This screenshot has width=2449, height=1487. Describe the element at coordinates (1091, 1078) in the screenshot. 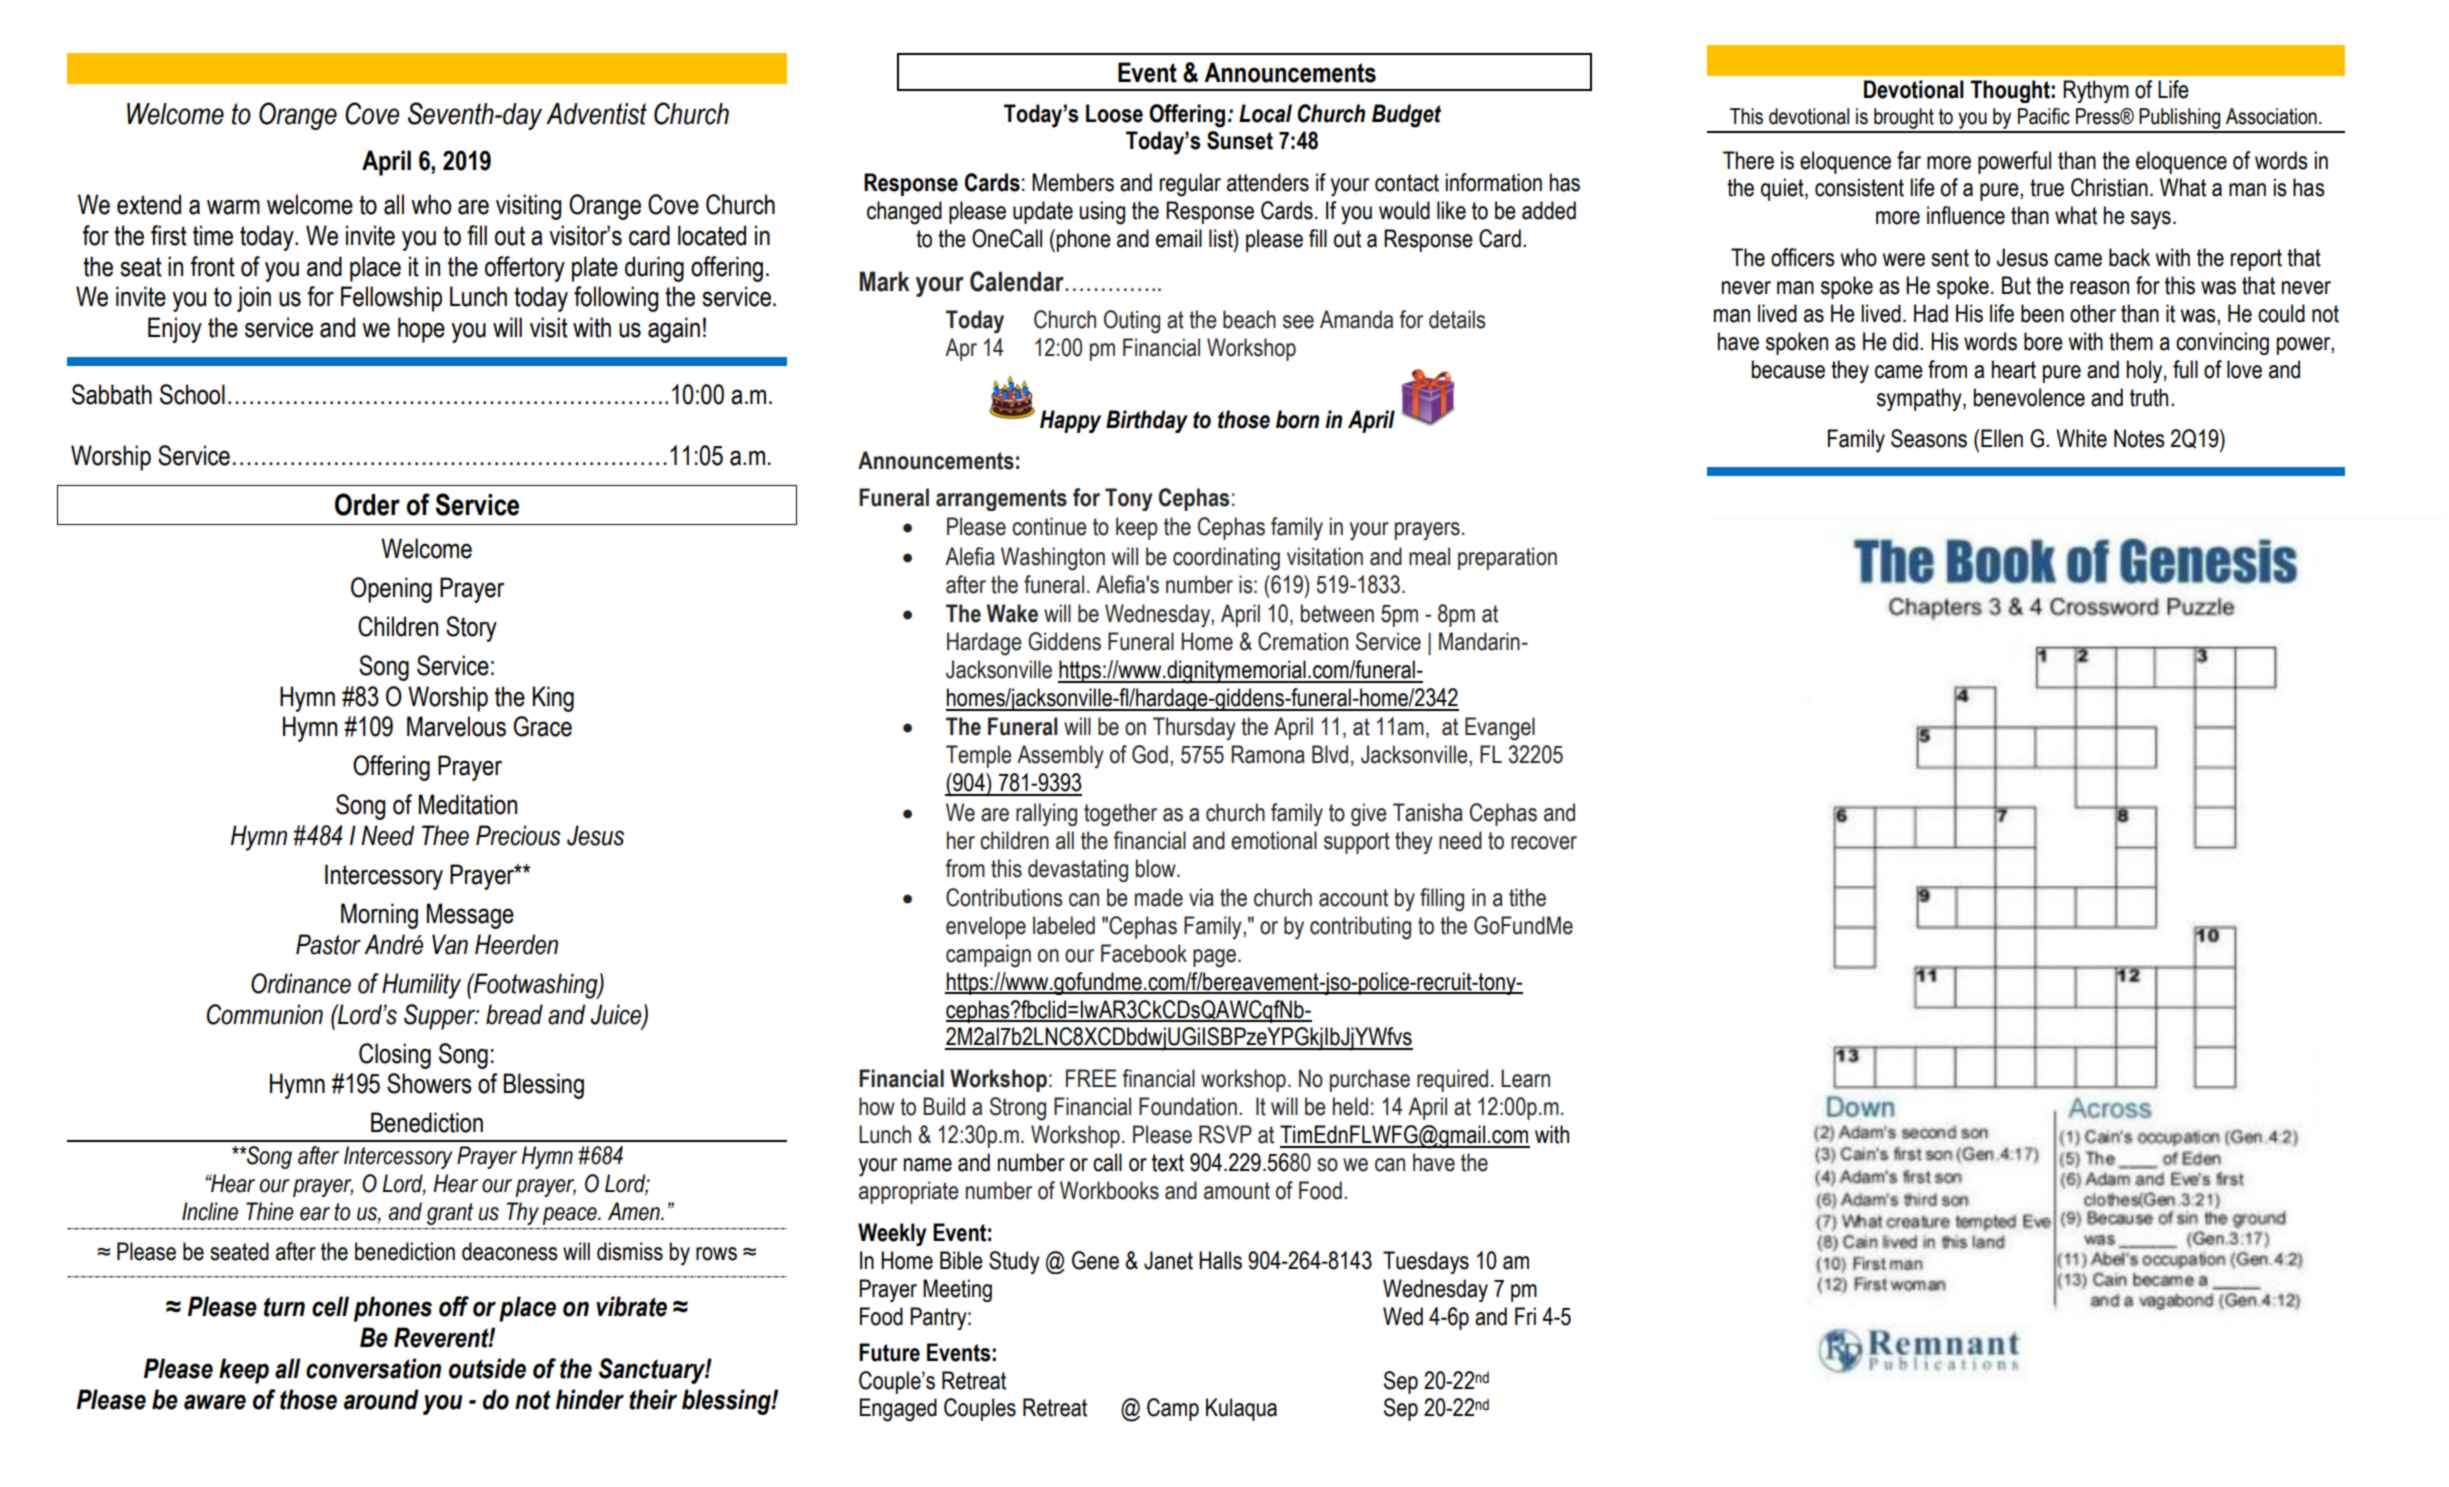

I see `FREE` at that location.
